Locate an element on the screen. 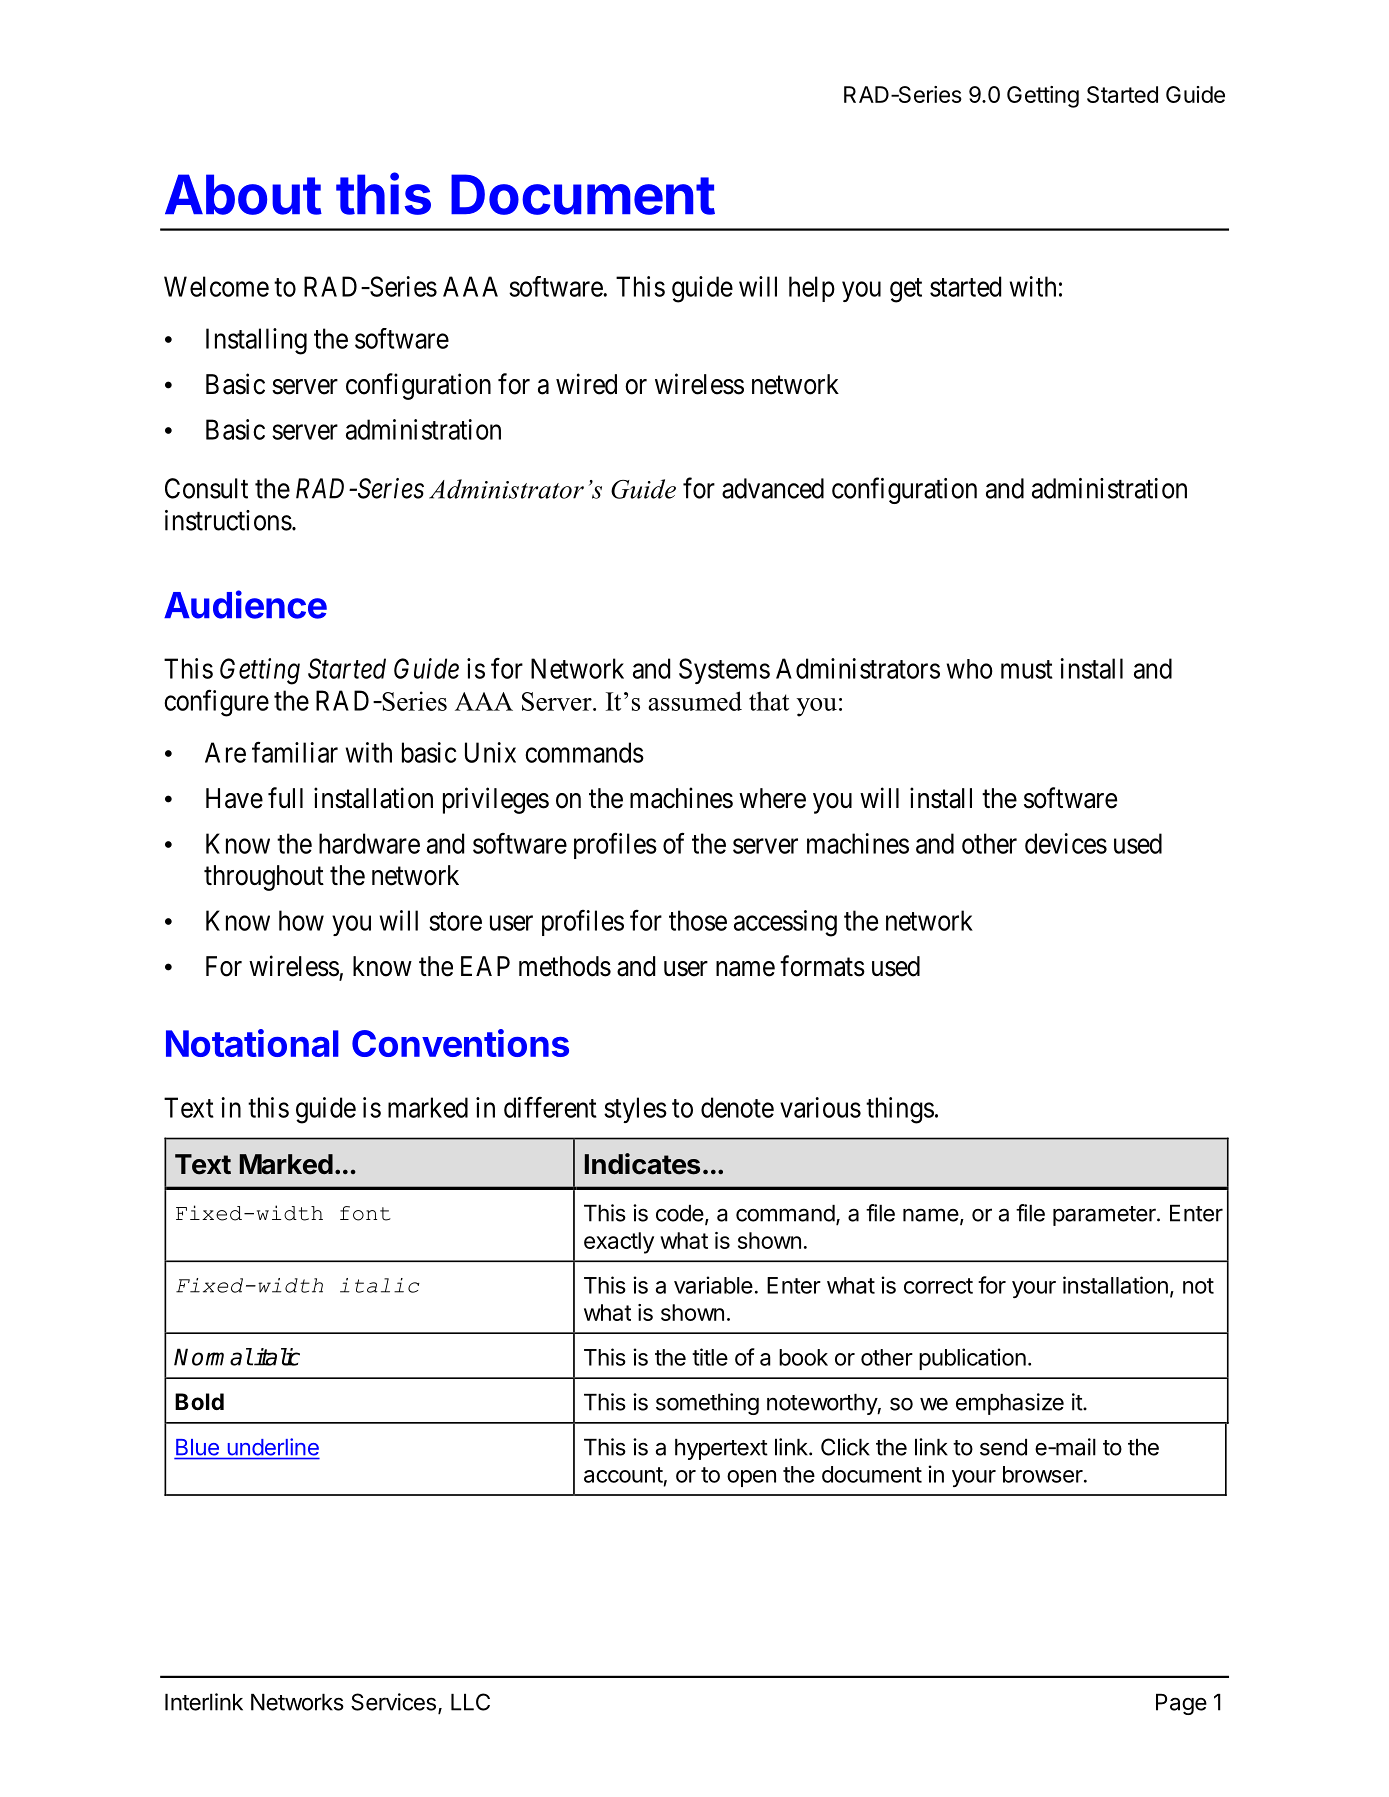  advanced is located at coordinates (773, 488).
